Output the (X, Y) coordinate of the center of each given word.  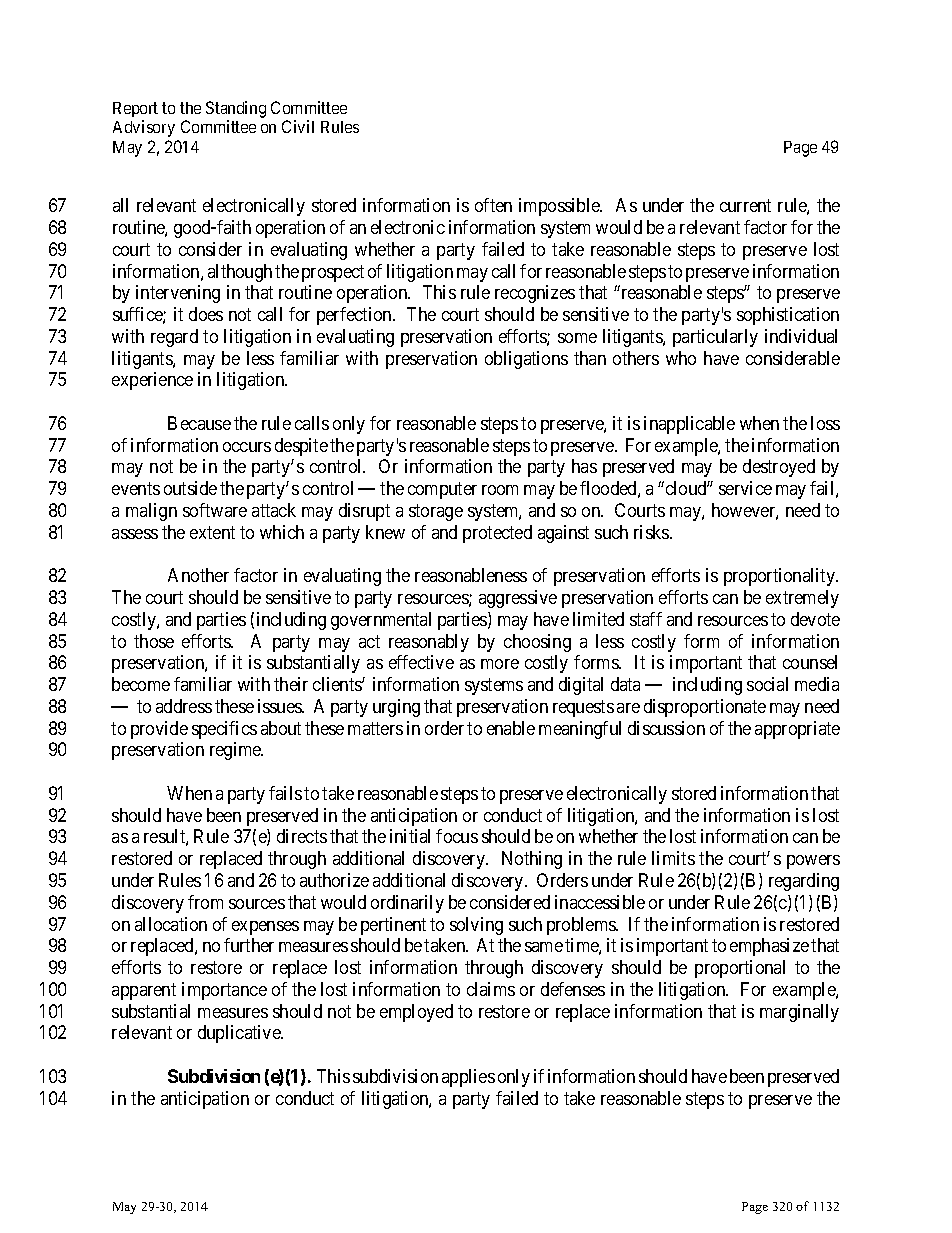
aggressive (518, 599)
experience (152, 381)
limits (673, 858)
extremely (802, 599)
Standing (236, 109)
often (493, 205)
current (745, 206)
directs (302, 836)
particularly (715, 338)
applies (468, 1078)
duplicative (240, 1034)
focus (457, 836)
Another (198, 575)
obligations (526, 360)
